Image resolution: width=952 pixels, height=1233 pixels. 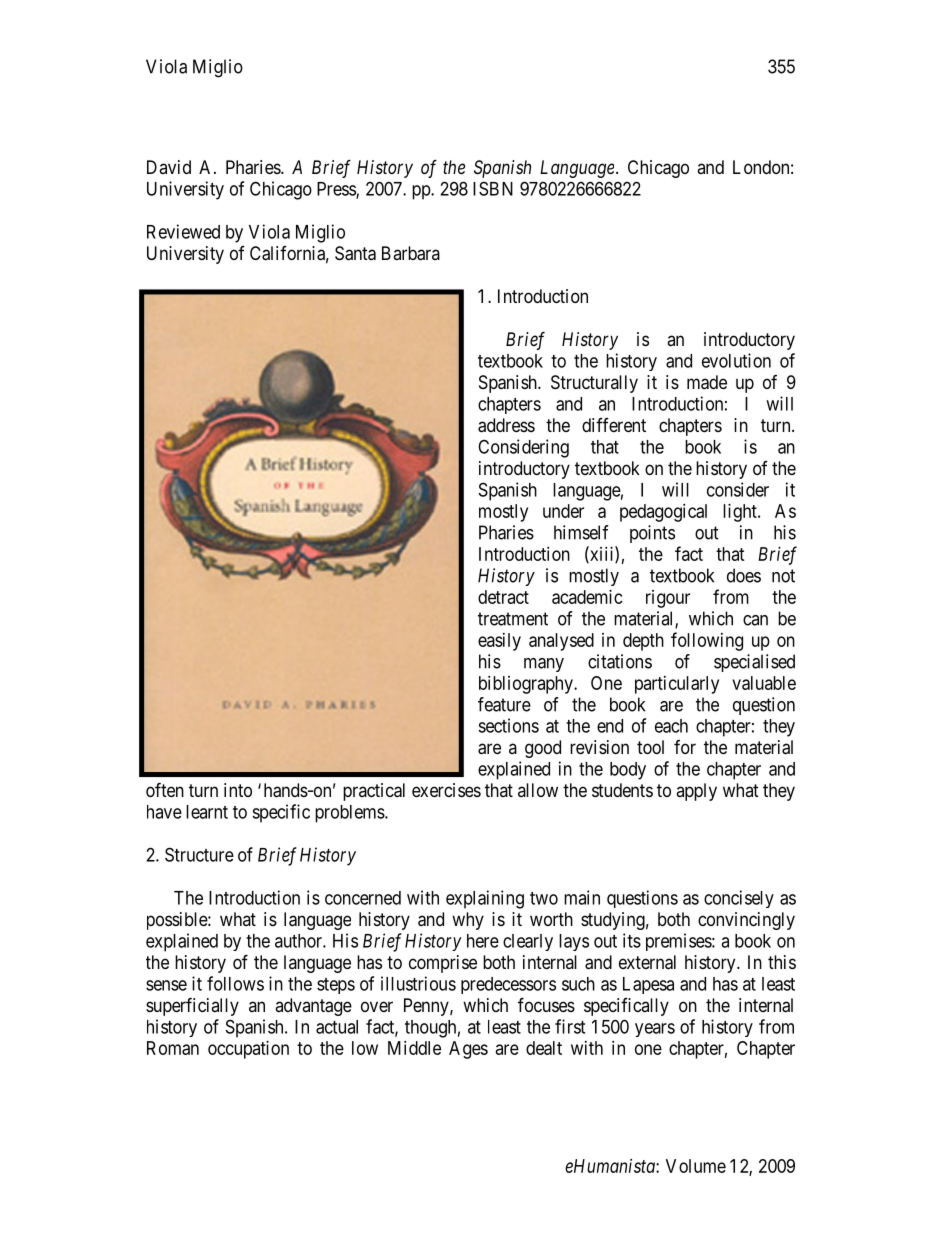 I want to click on Reviewed, so click(x=183, y=231).
